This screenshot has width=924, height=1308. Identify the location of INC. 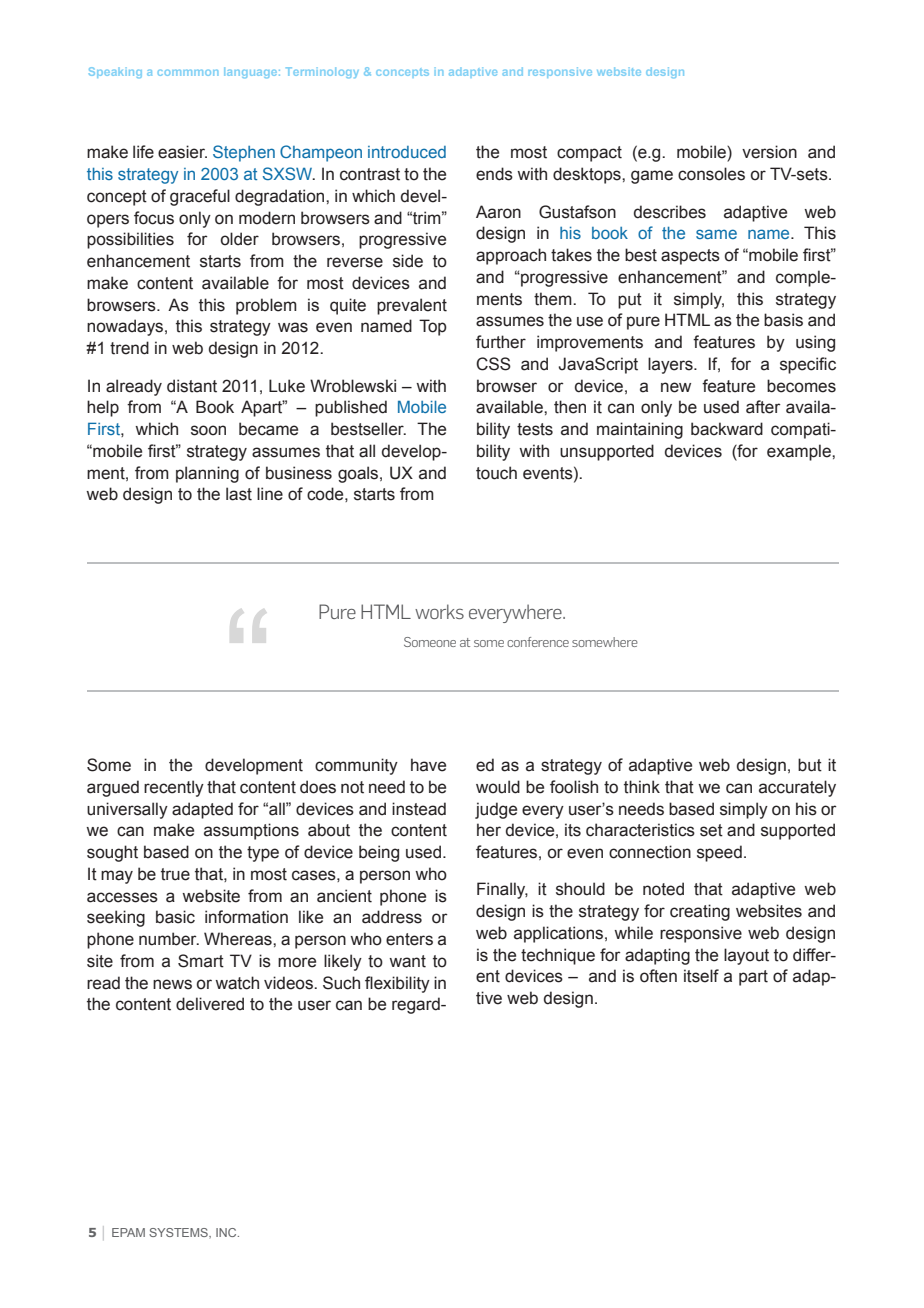
(227, 1232).
